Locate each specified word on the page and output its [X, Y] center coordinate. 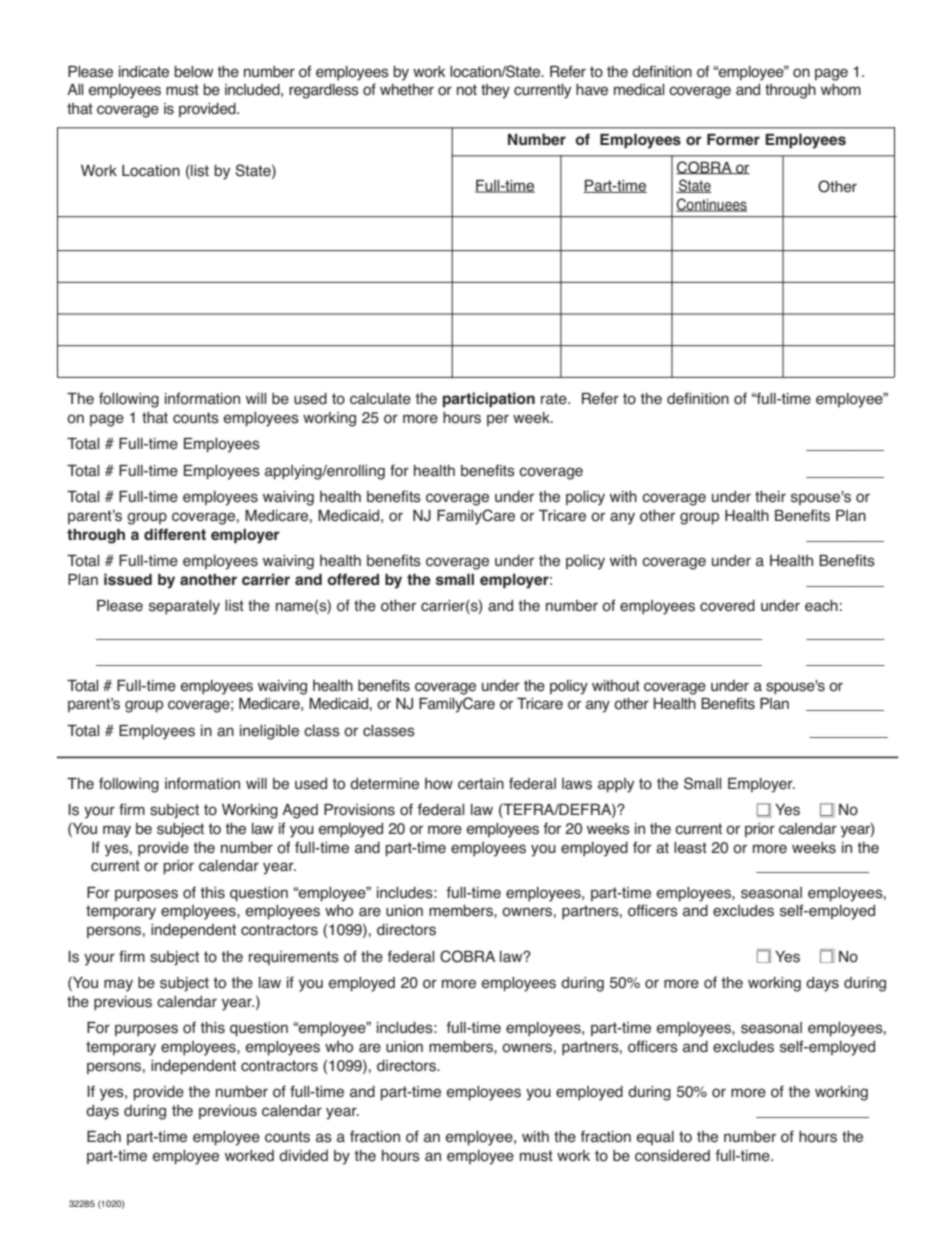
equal [655, 1138]
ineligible [269, 732]
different [175, 534]
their [770, 497]
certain [481, 784]
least [690, 848]
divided [303, 1156]
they [495, 91]
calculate [380, 399]
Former [733, 139]
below [193, 72]
